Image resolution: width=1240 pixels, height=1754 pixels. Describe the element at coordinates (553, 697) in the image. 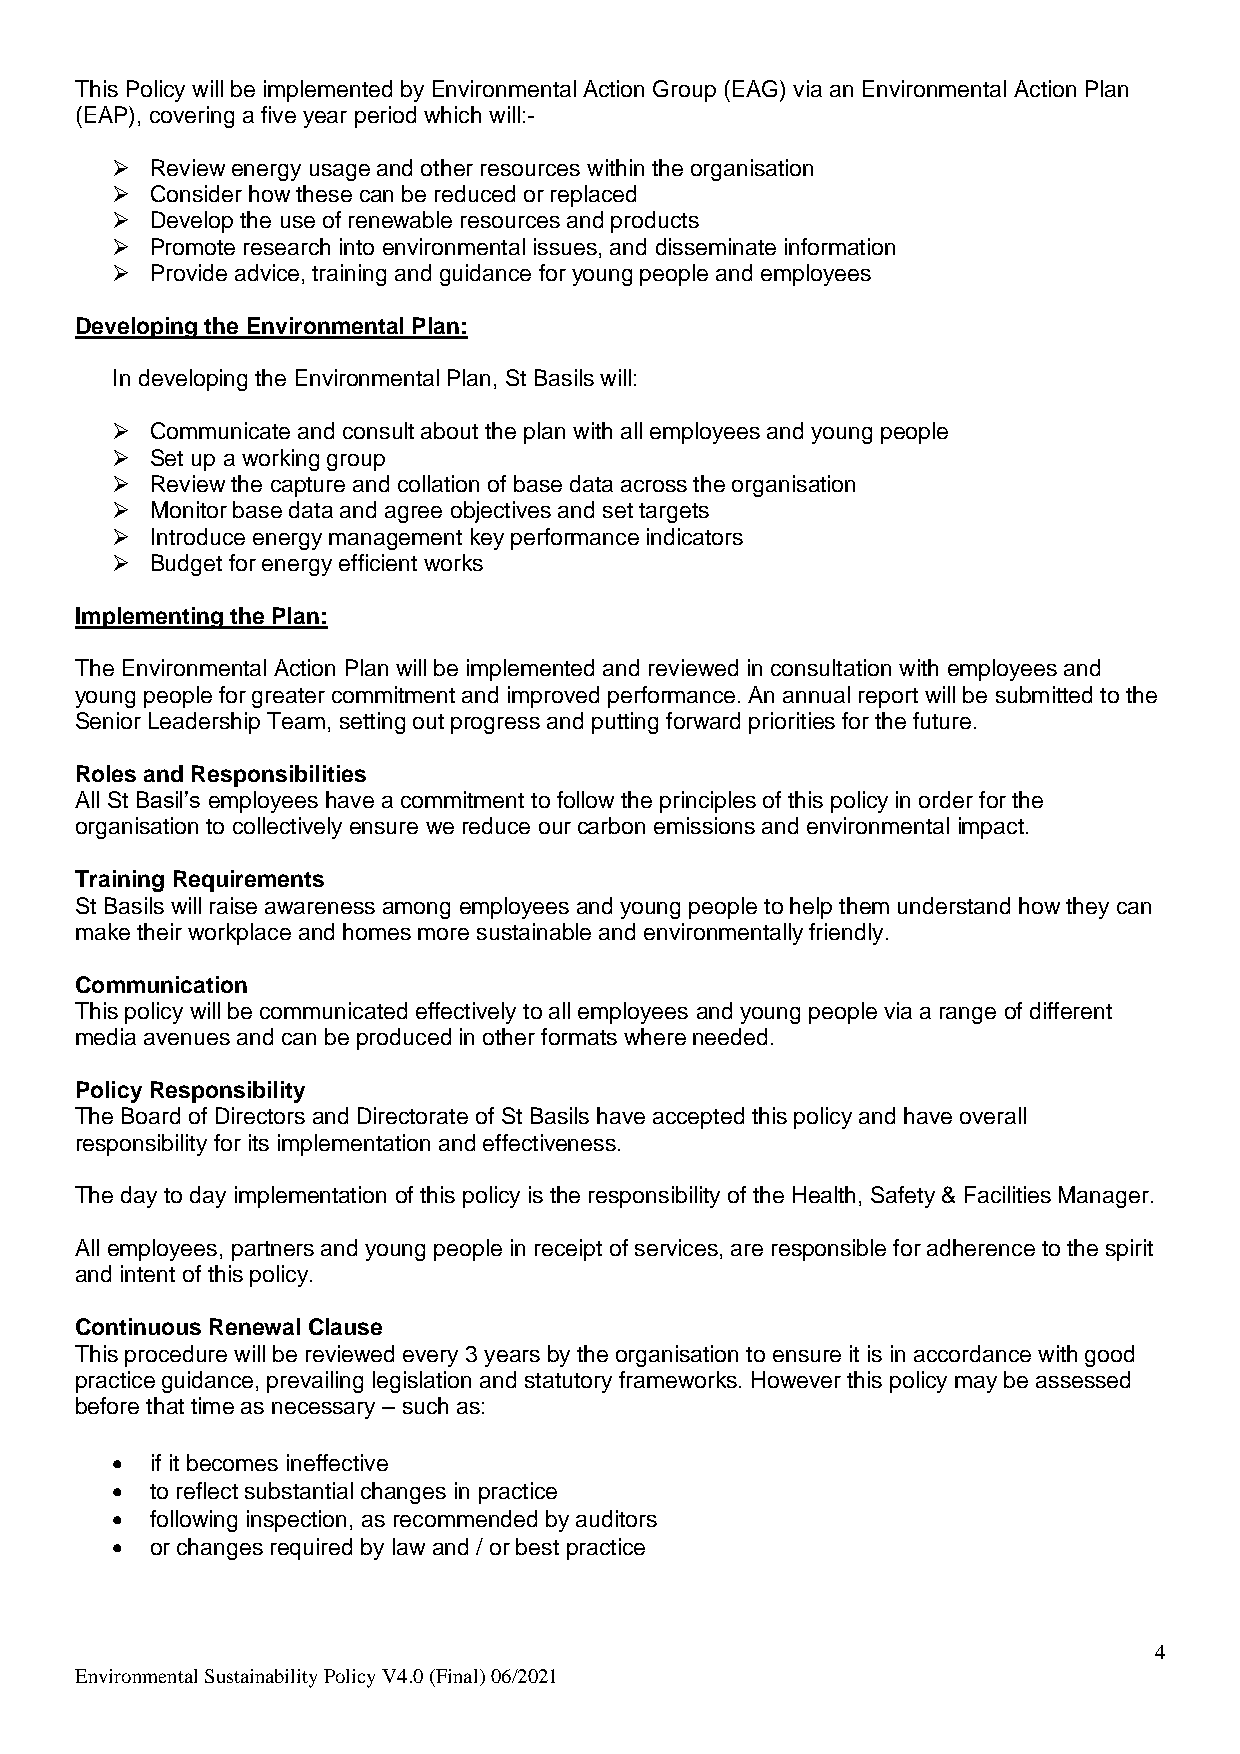

I see `improved` at that location.
